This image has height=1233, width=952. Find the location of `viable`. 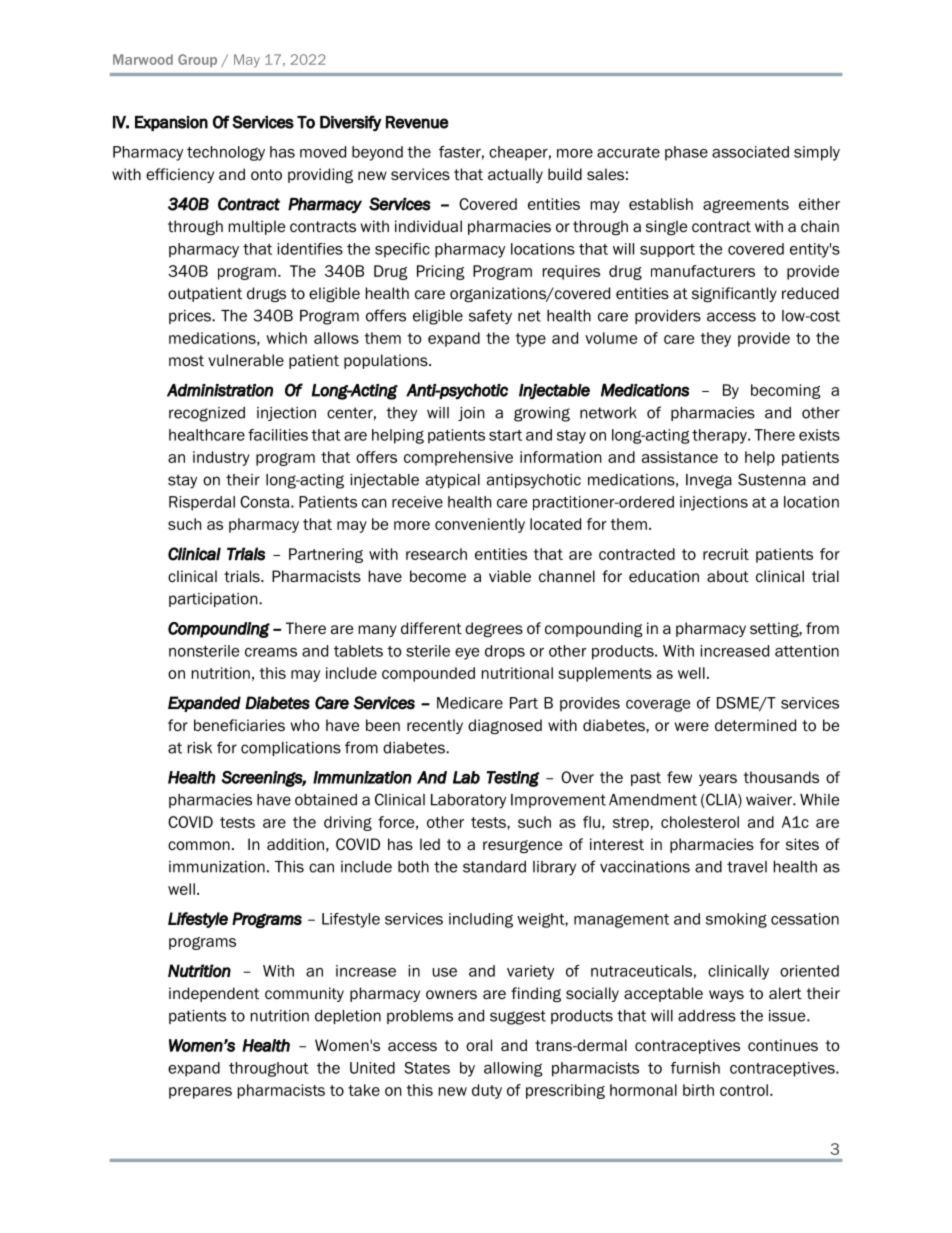

viable is located at coordinates (510, 576).
